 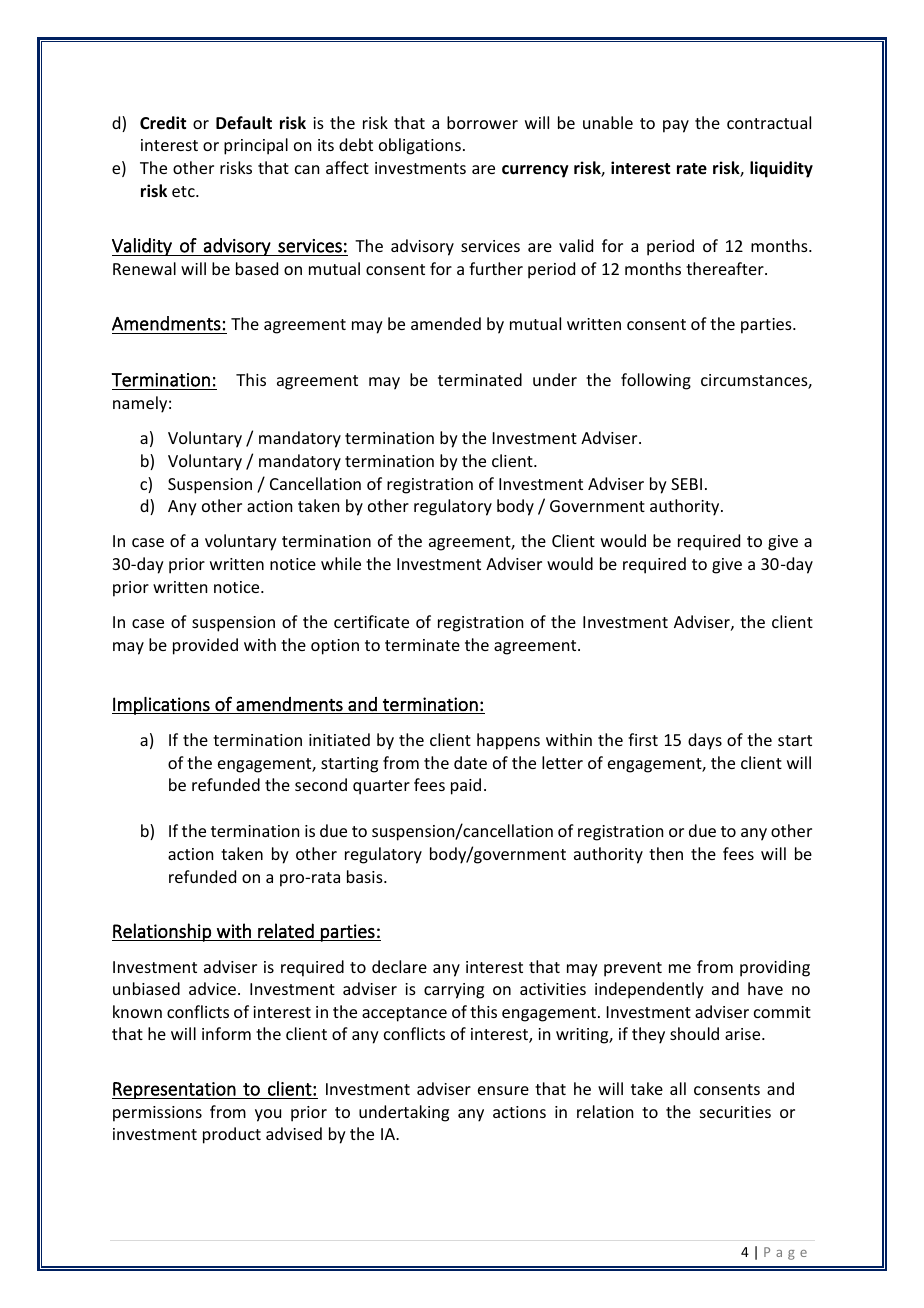 What do you see at coordinates (256, 146) in the image?
I see `principal` at bounding box center [256, 146].
